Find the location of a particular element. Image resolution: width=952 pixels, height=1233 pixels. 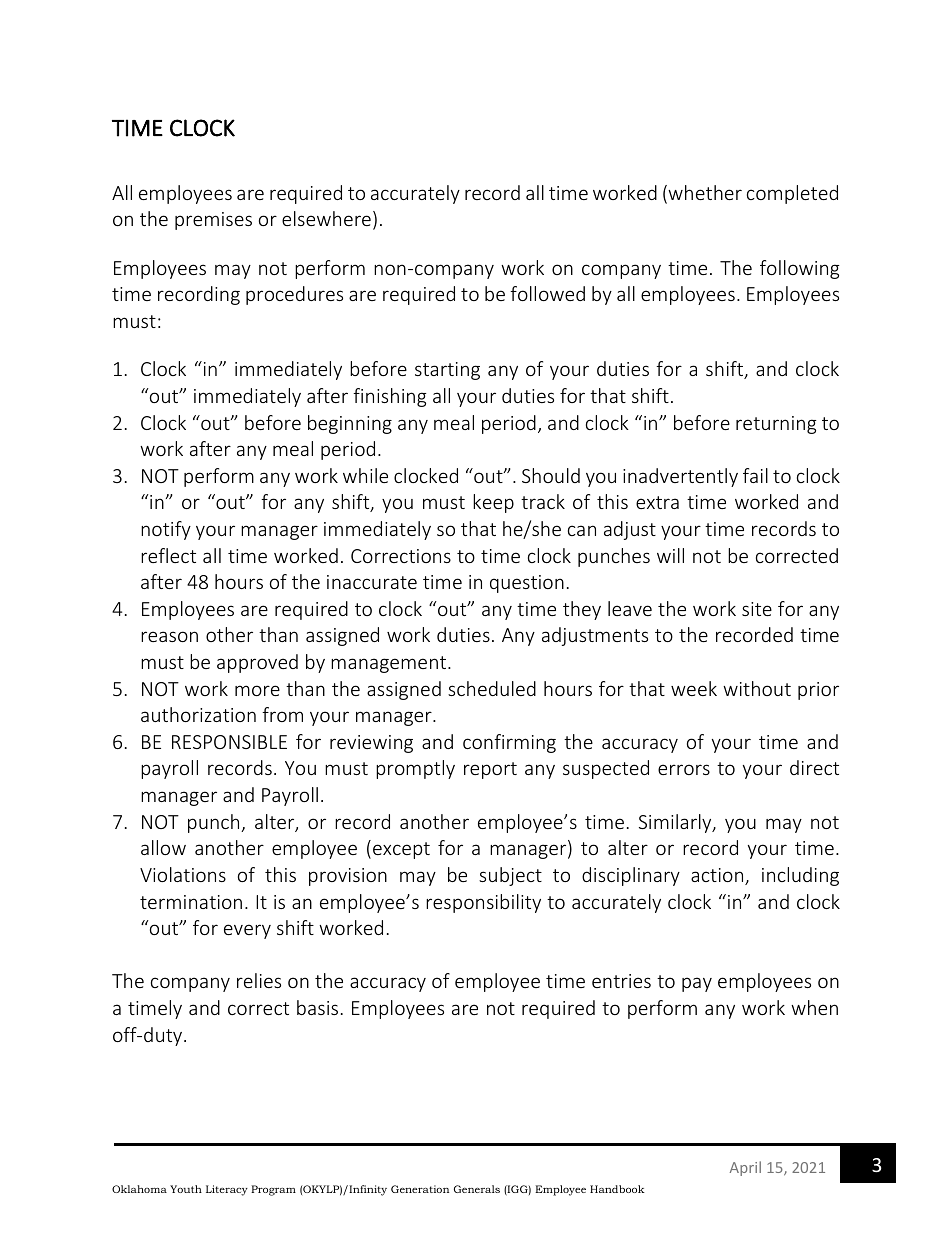

Literacy is located at coordinates (227, 1190).
